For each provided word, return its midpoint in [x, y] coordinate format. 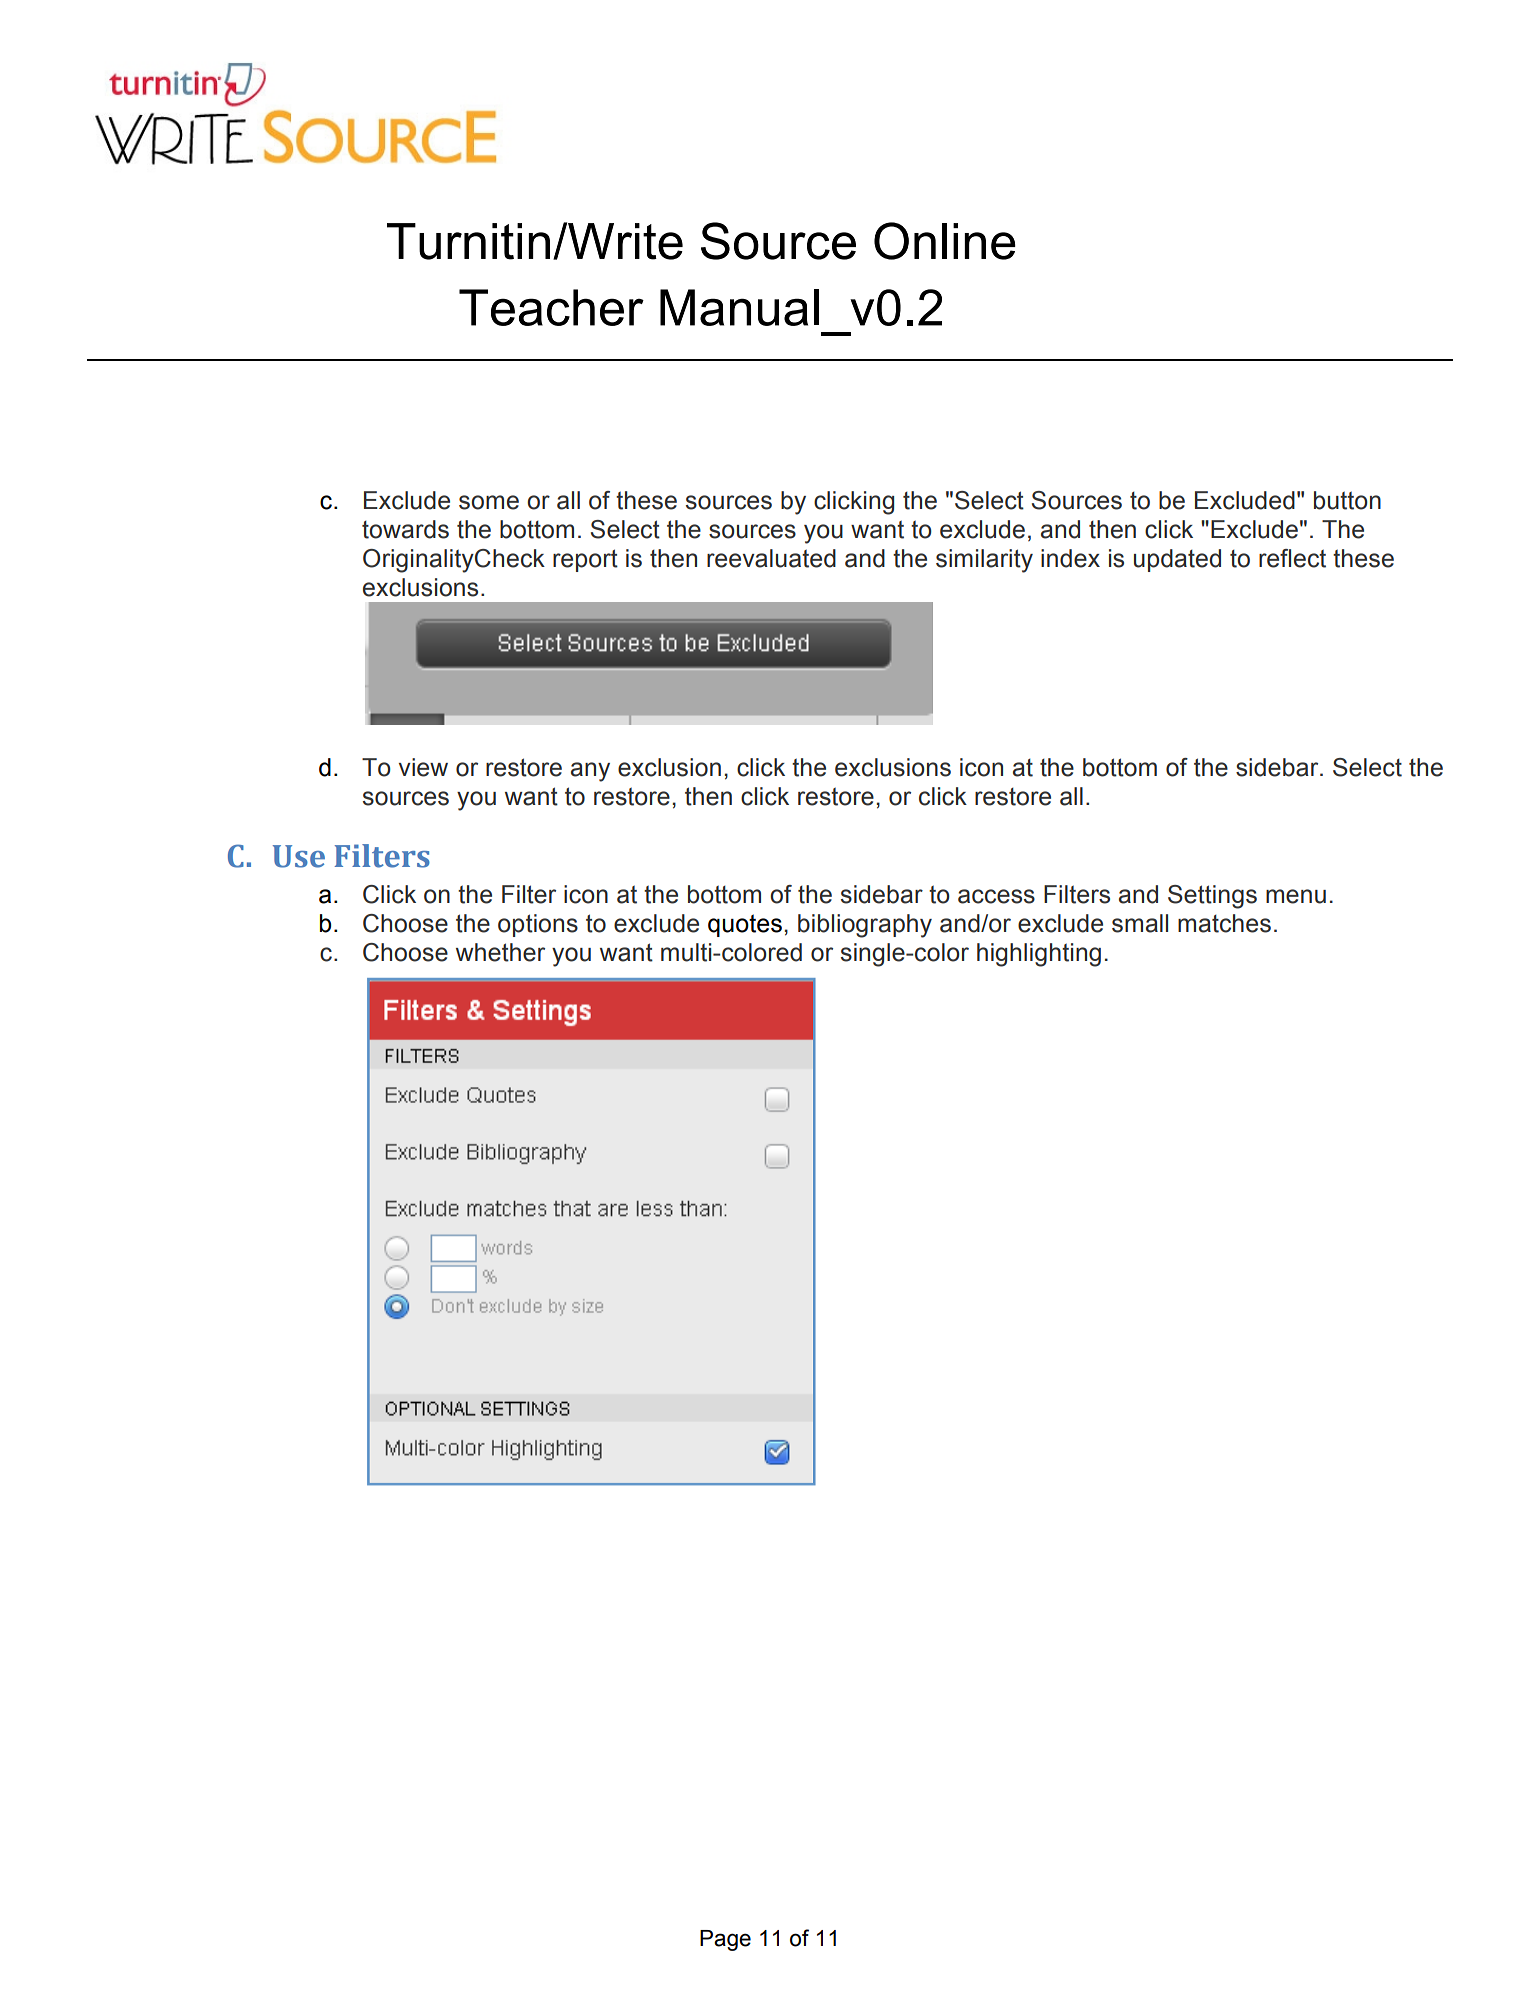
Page [725, 1940]
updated [1177, 560]
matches [1224, 923]
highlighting [1039, 955]
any [590, 772]
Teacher [551, 307]
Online [945, 241]
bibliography [865, 926]
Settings [1212, 897]
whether [500, 952]
